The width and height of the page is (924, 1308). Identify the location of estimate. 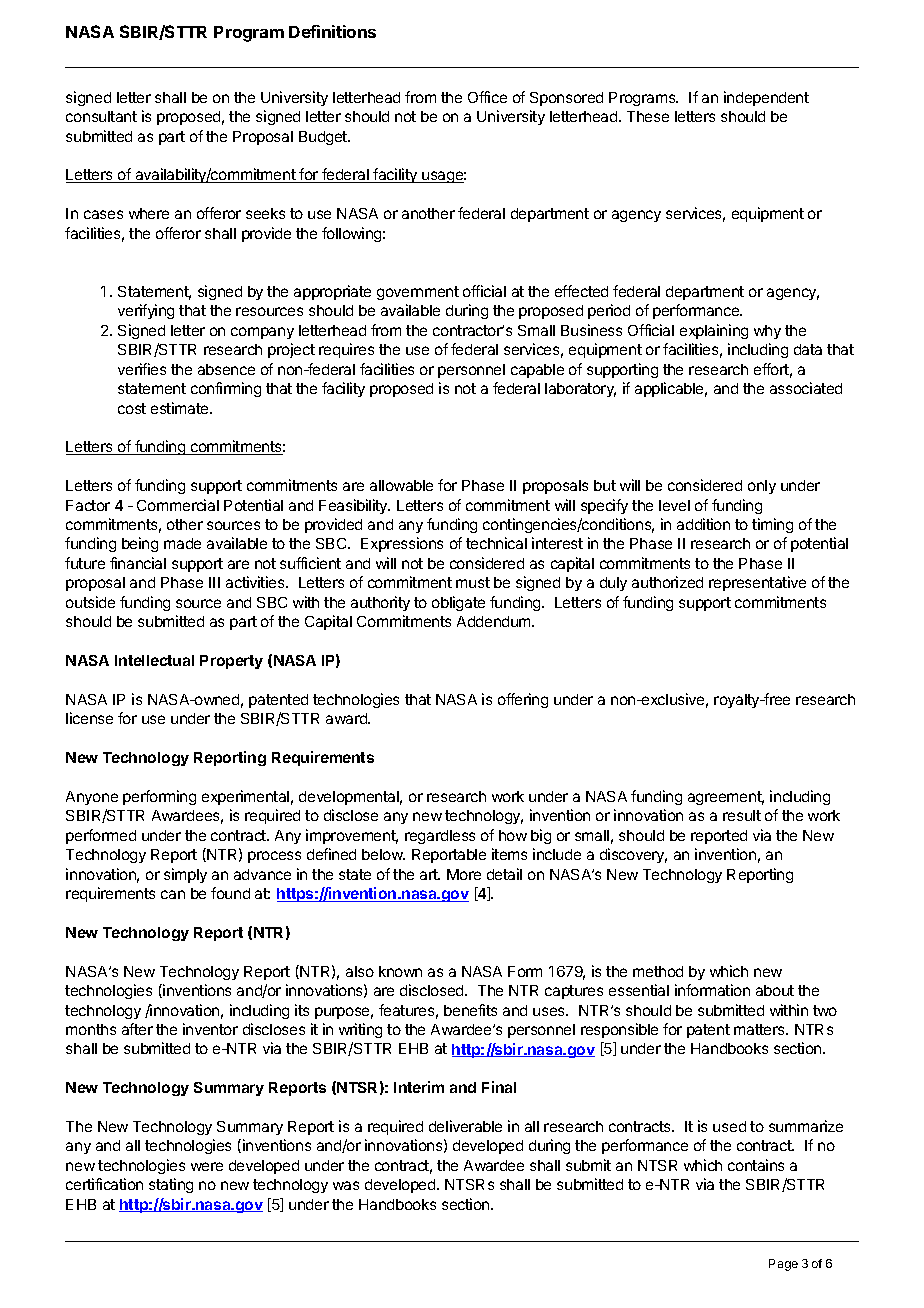
(181, 408).
